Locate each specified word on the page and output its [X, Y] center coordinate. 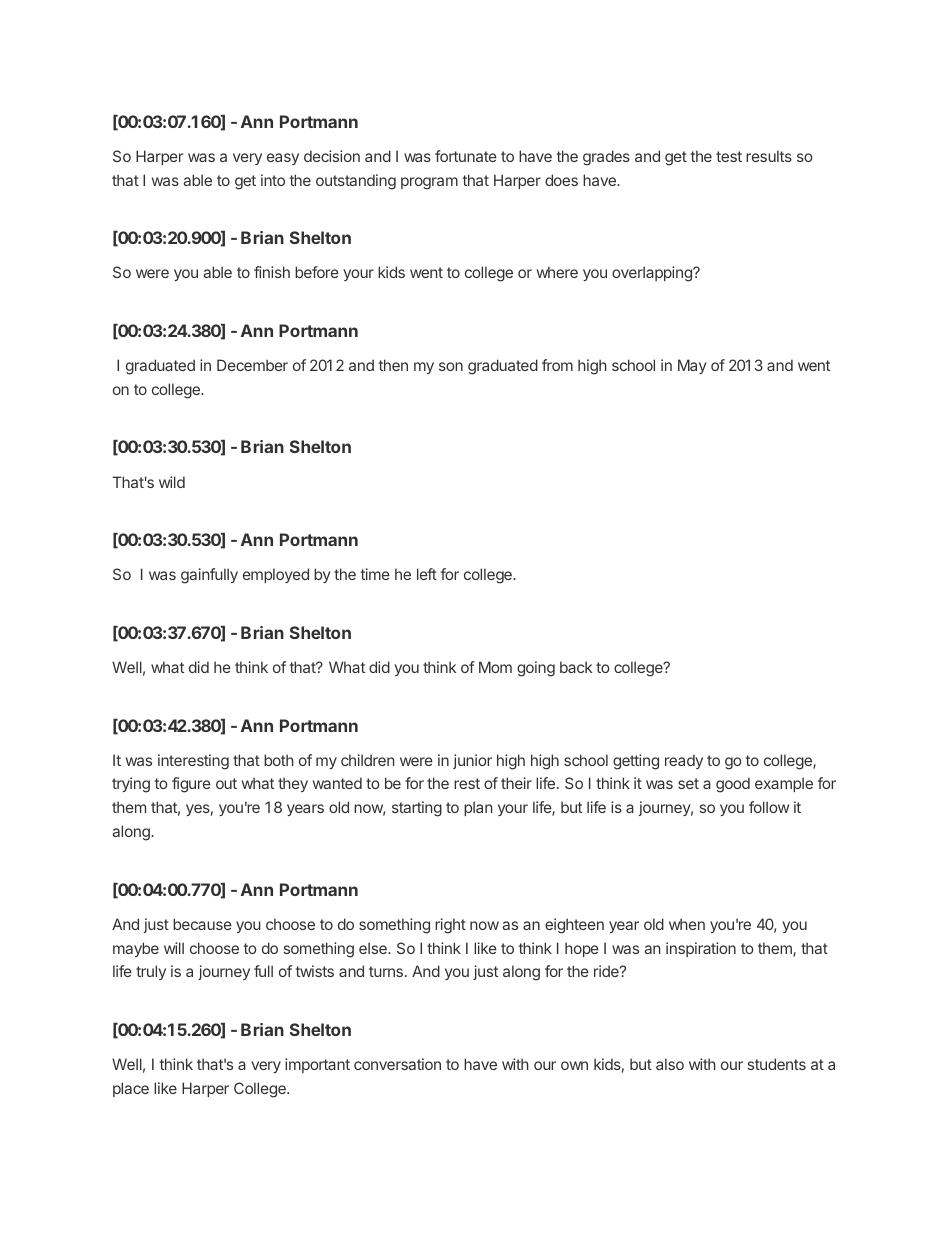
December [252, 365]
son [451, 366]
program [429, 183]
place [131, 1089]
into [273, 180]
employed [276, 575]
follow [769, 807]
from [557, 365]
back [576, 667]
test [729, 156]
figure [191, 785]
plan [478, 808]
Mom [495, 667]
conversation [397, 1064]
